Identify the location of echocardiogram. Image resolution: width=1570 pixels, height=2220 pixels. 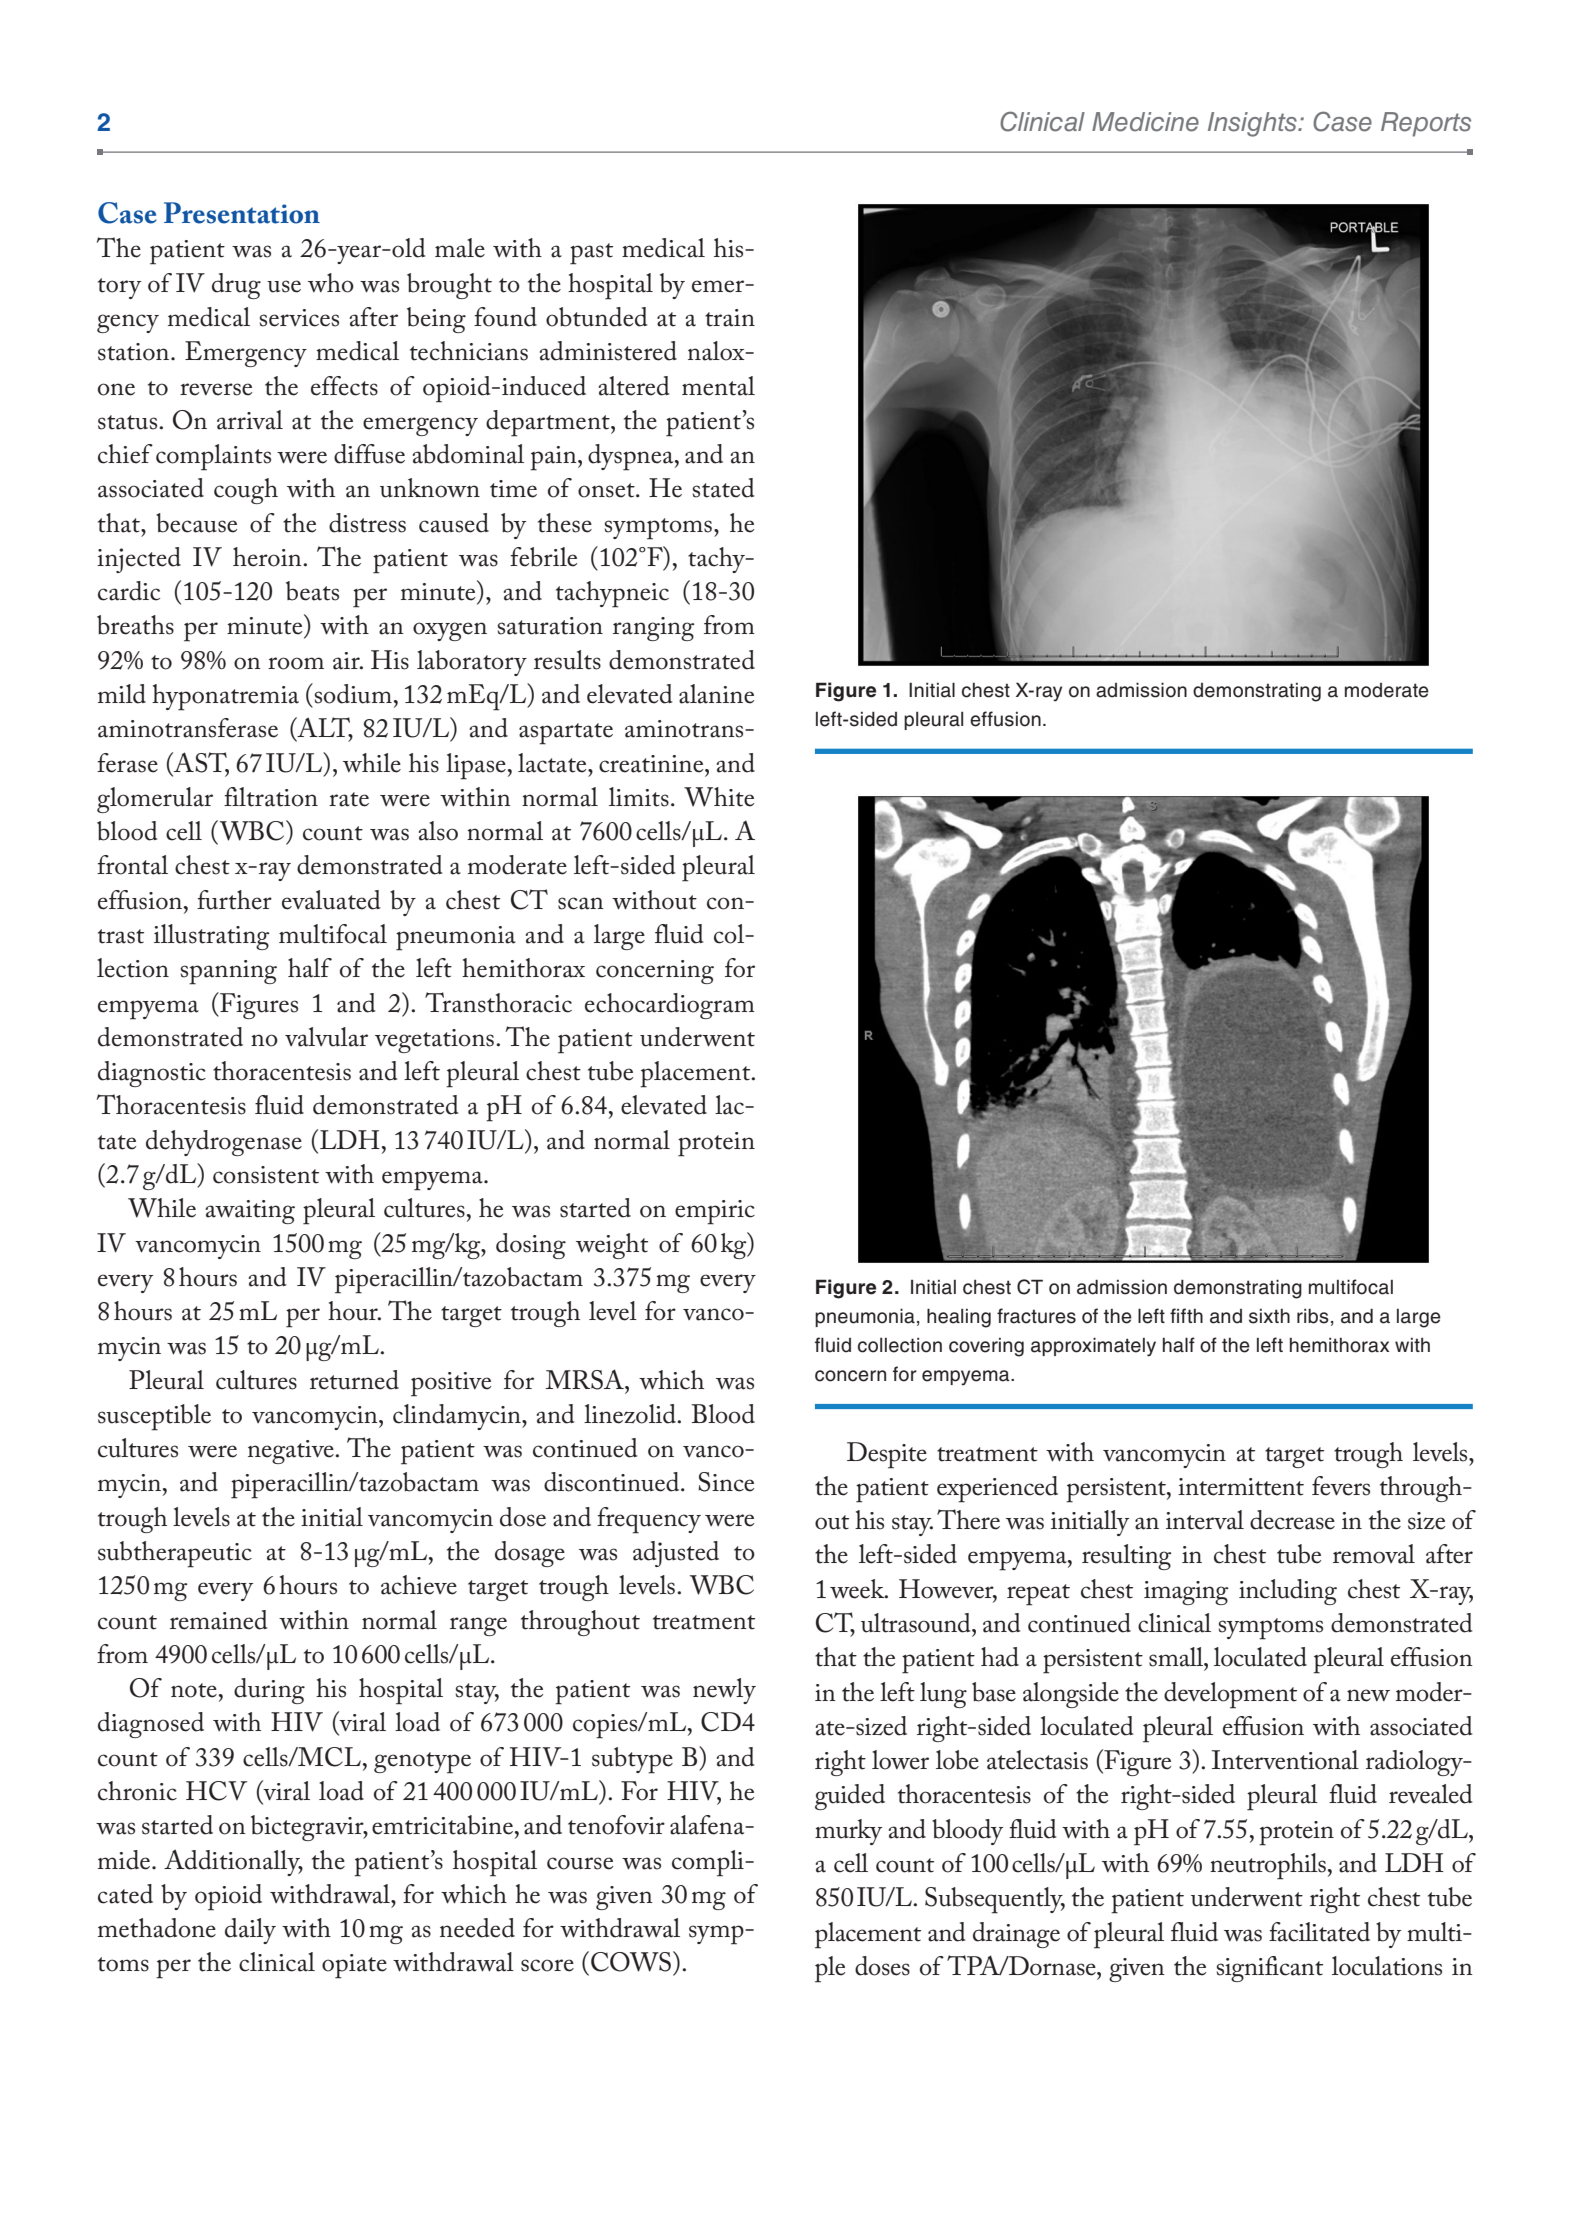
(670, 1006).
